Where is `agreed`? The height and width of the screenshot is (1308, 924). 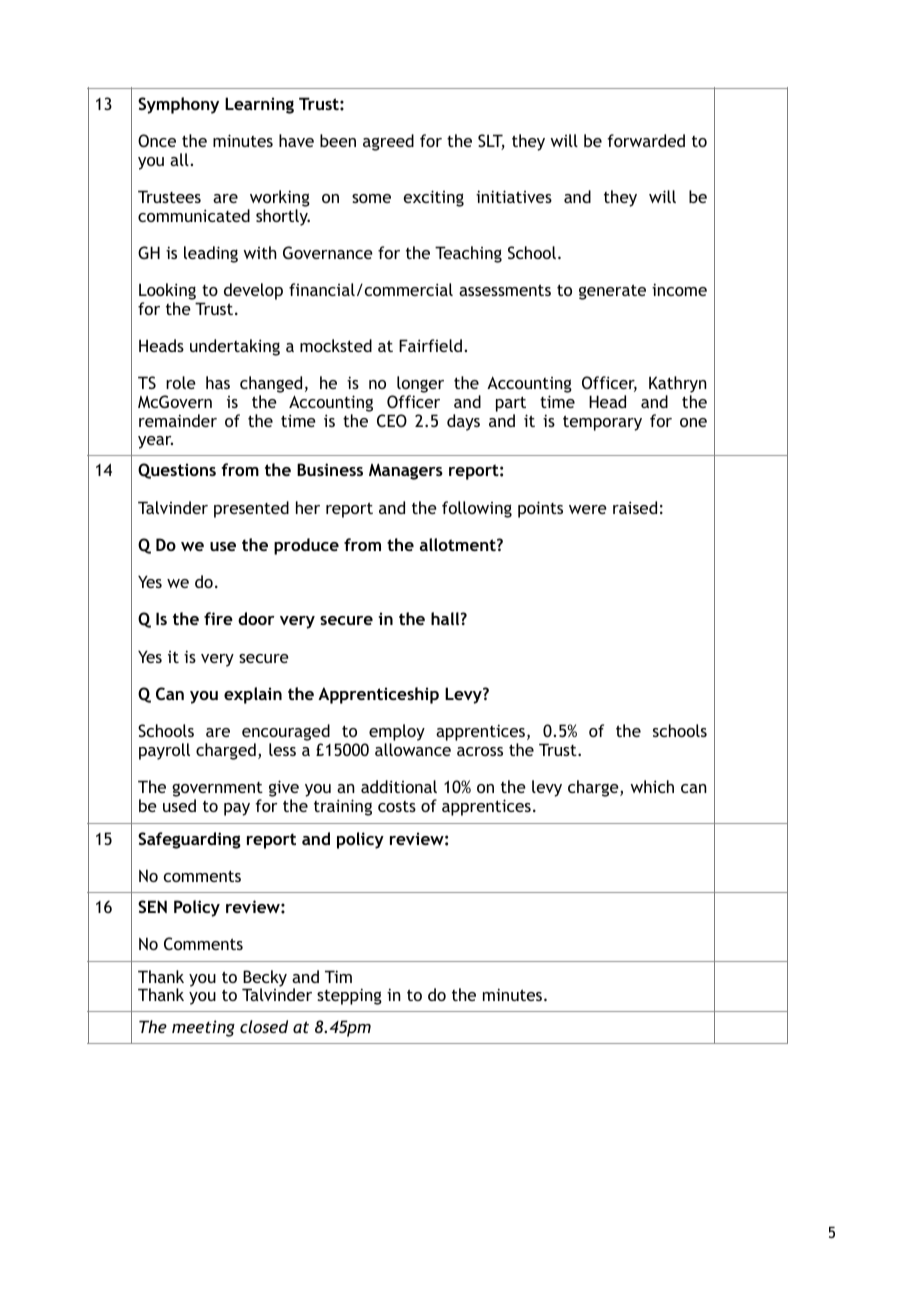
agreed is located at coordinates (388, 142).
